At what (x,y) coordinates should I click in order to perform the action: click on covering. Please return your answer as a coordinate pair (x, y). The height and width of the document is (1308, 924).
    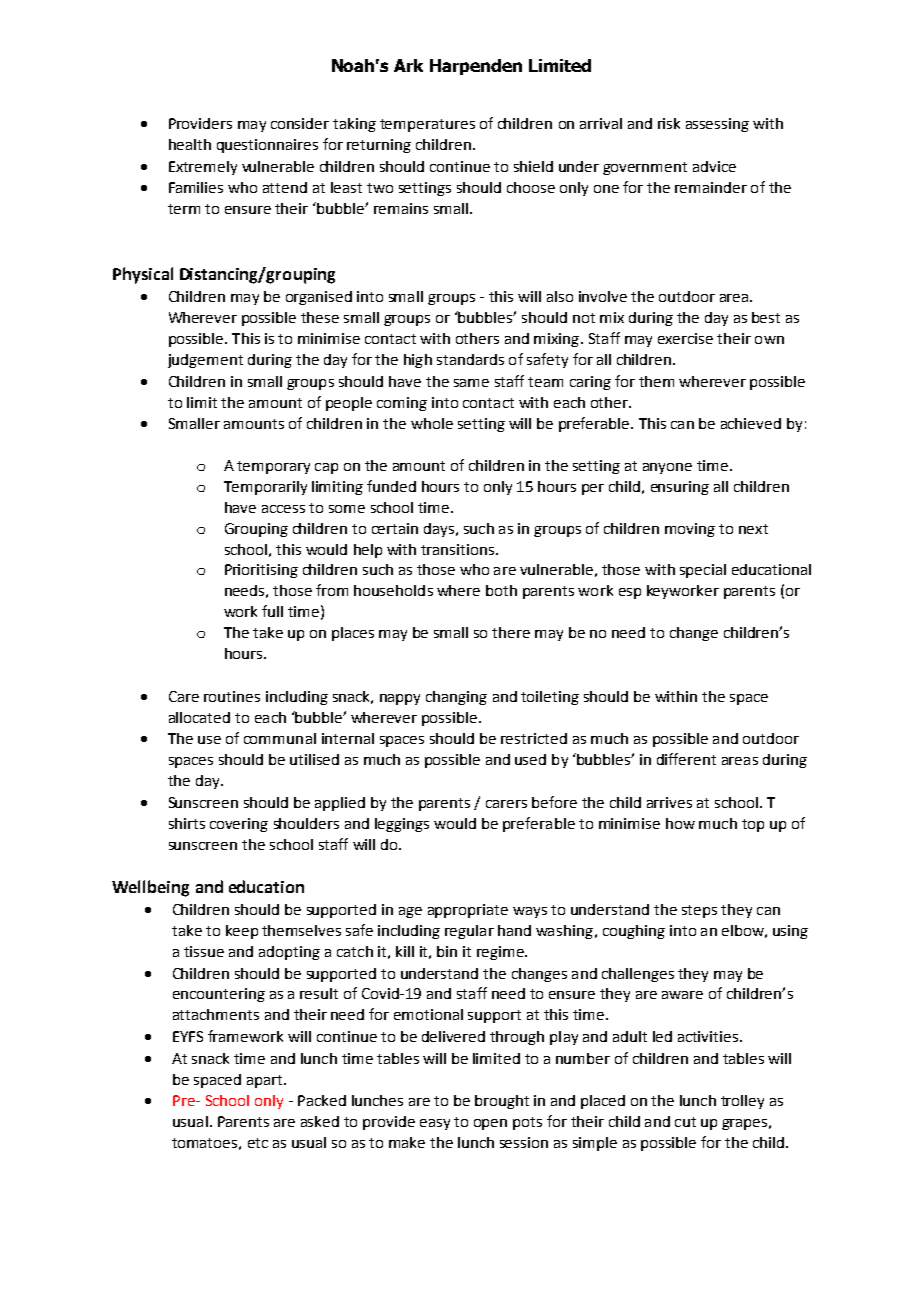
    Looking at the image, I should click on (239, 825).
